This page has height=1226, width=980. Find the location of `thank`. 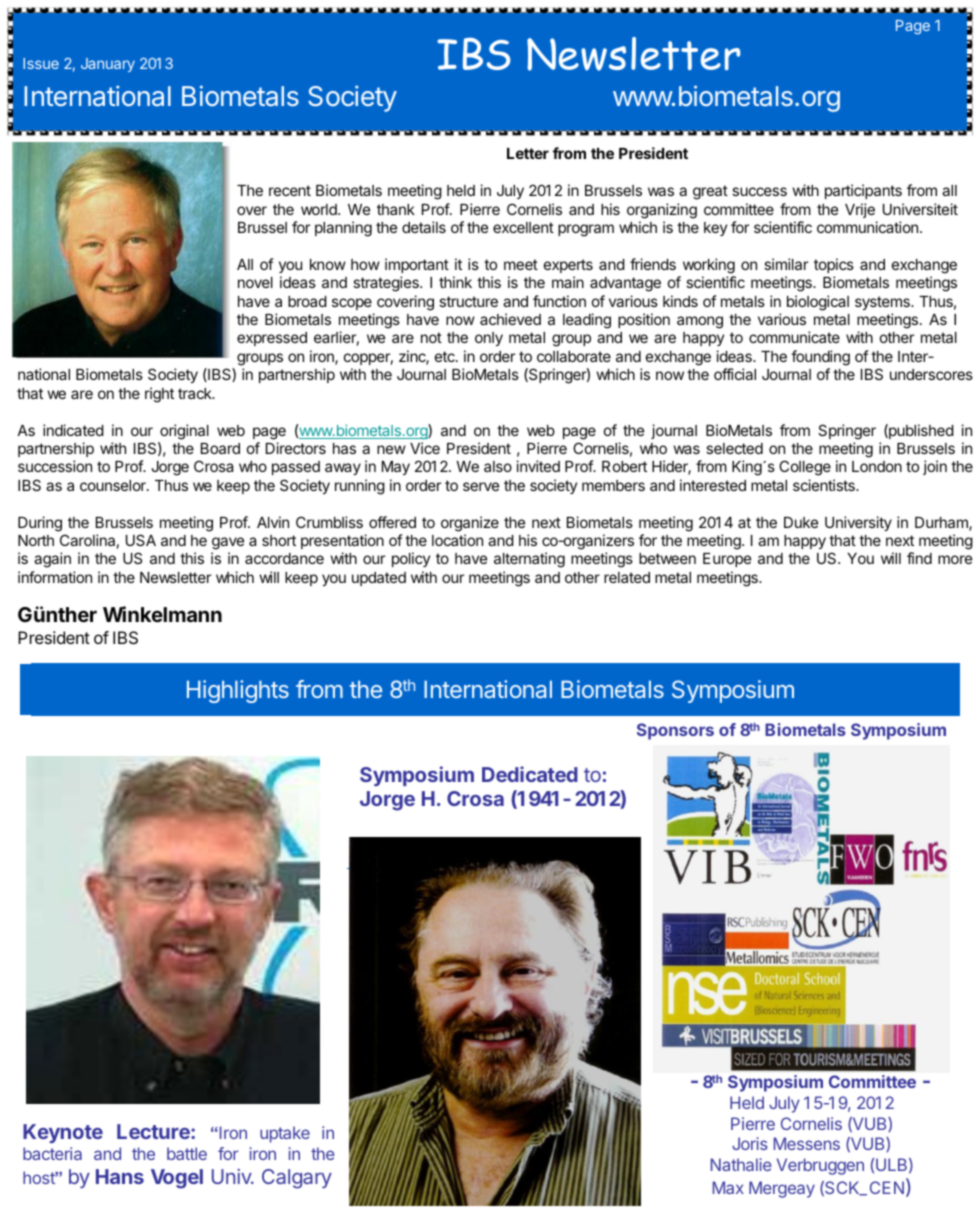

thank is located at coordinates (396, 209).
